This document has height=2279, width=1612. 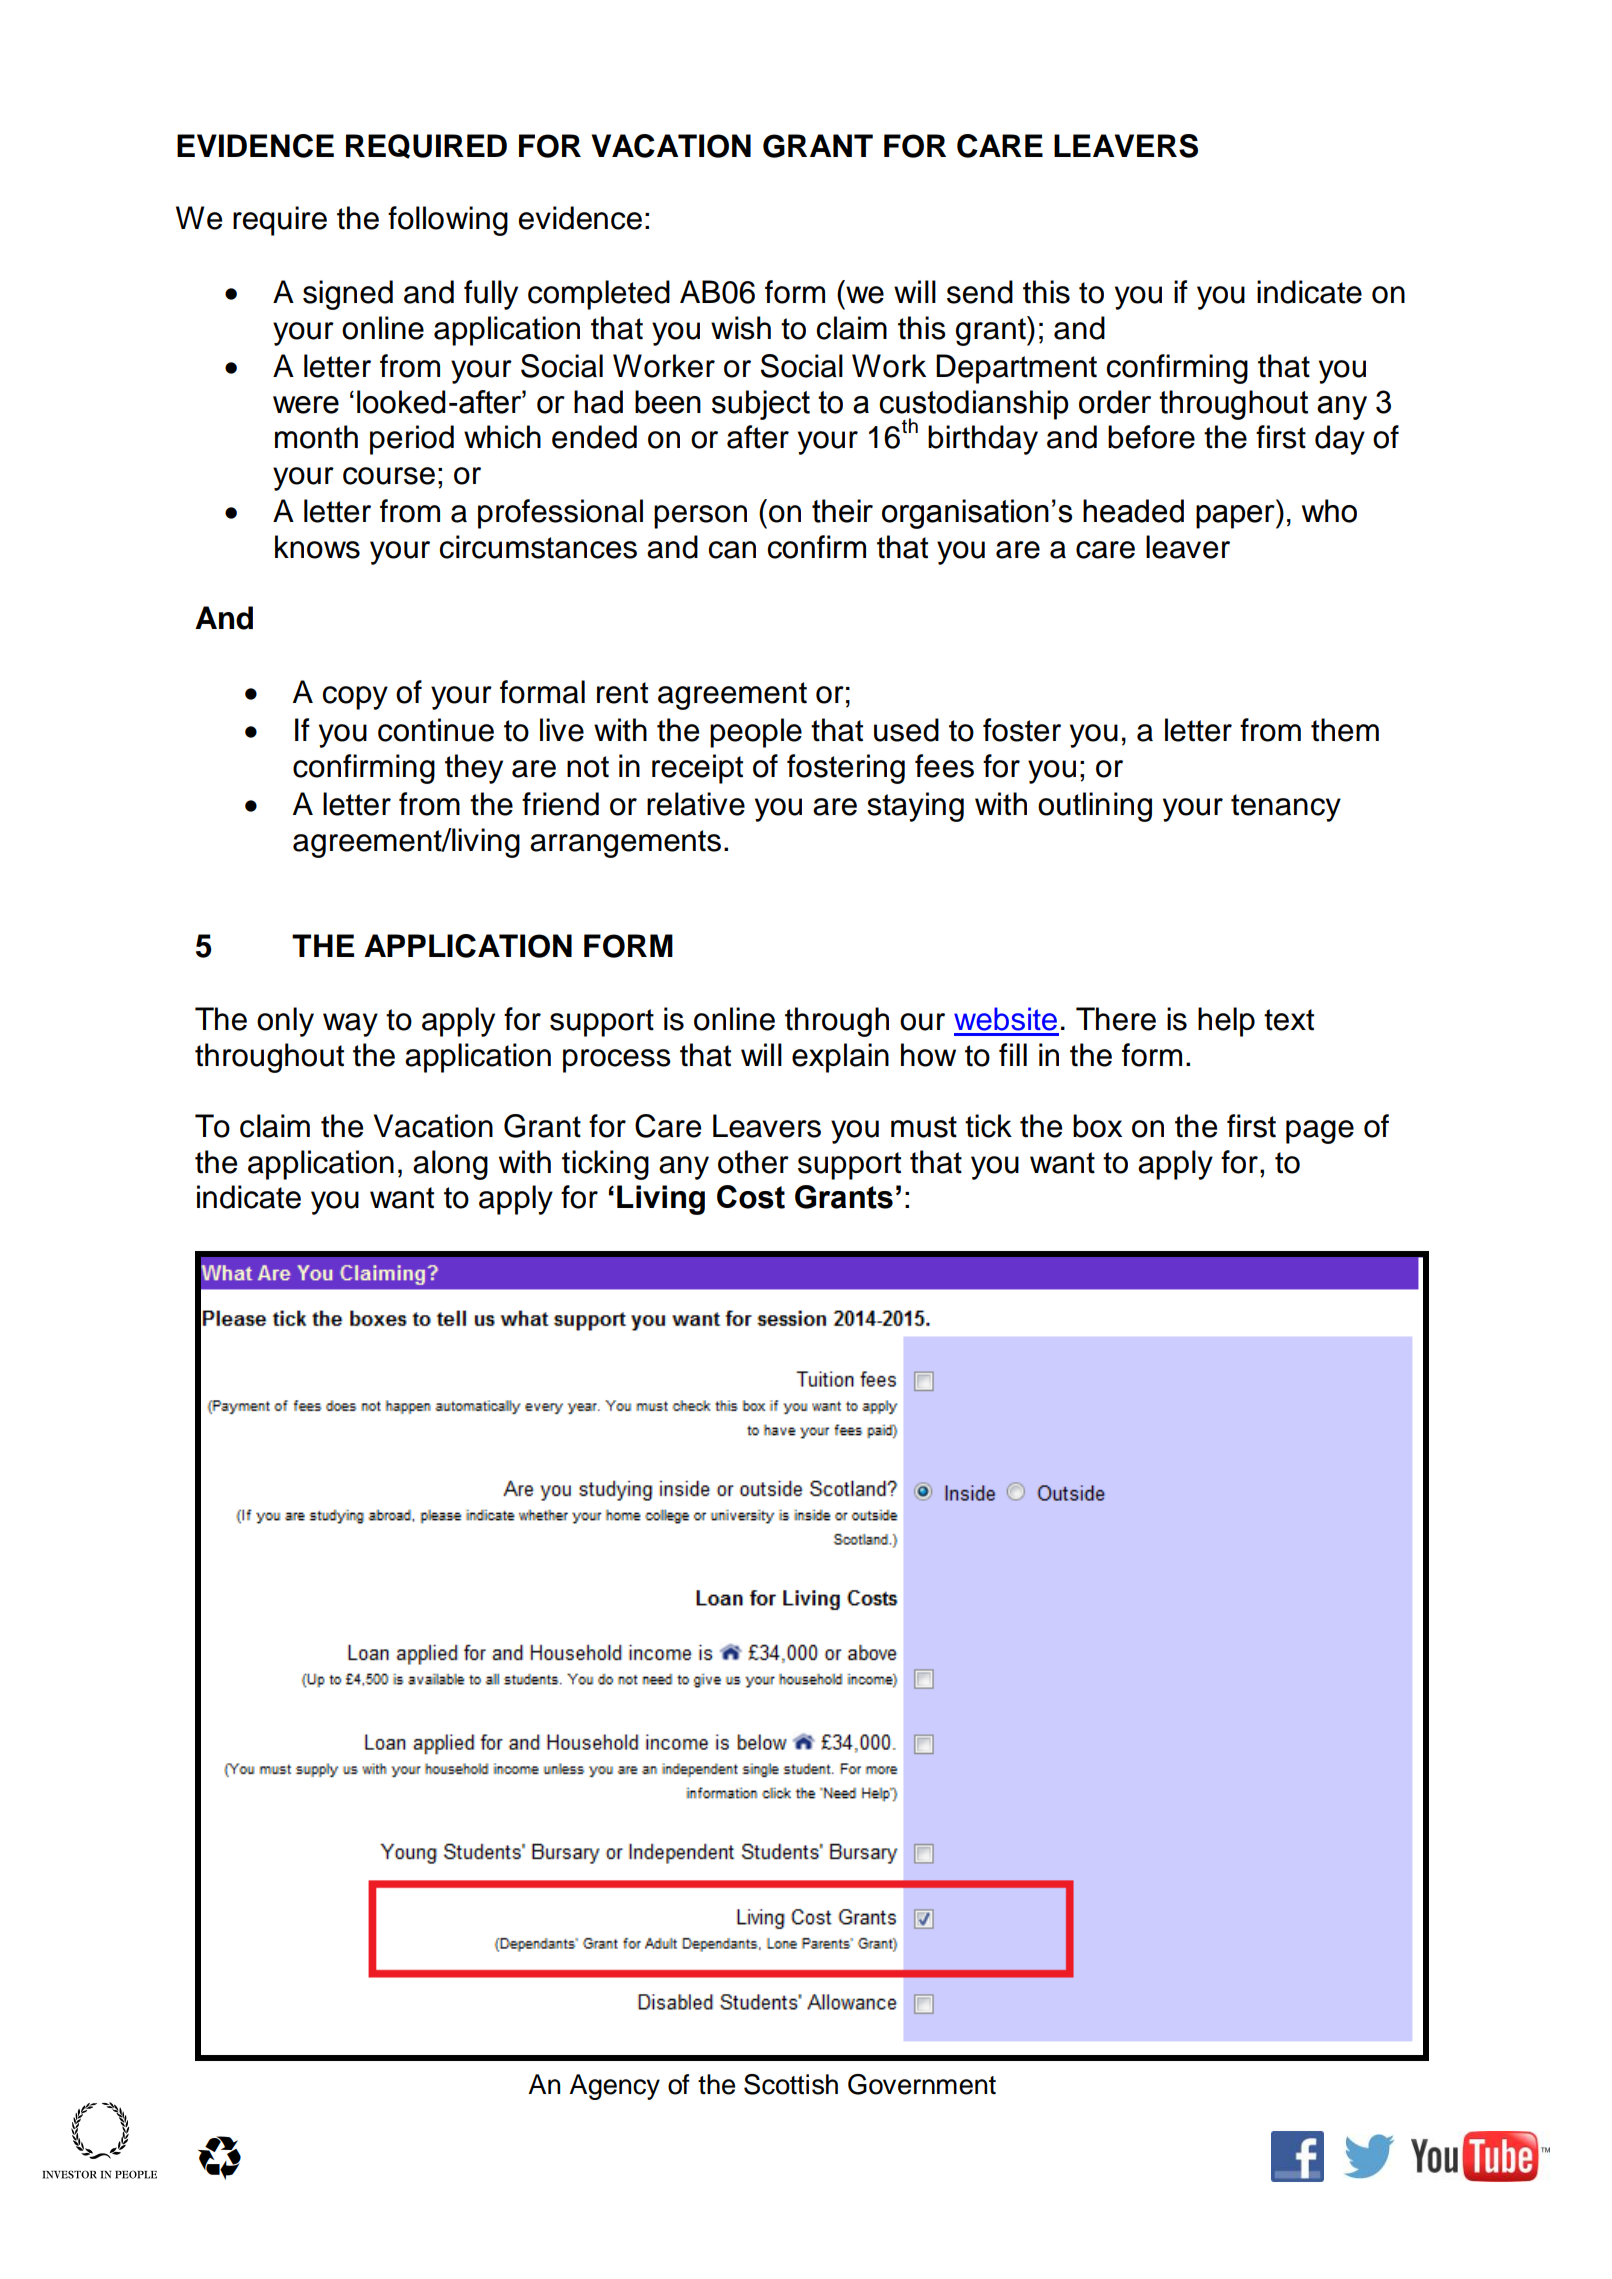 I want to click on order, so click(x=1115, y=402).
